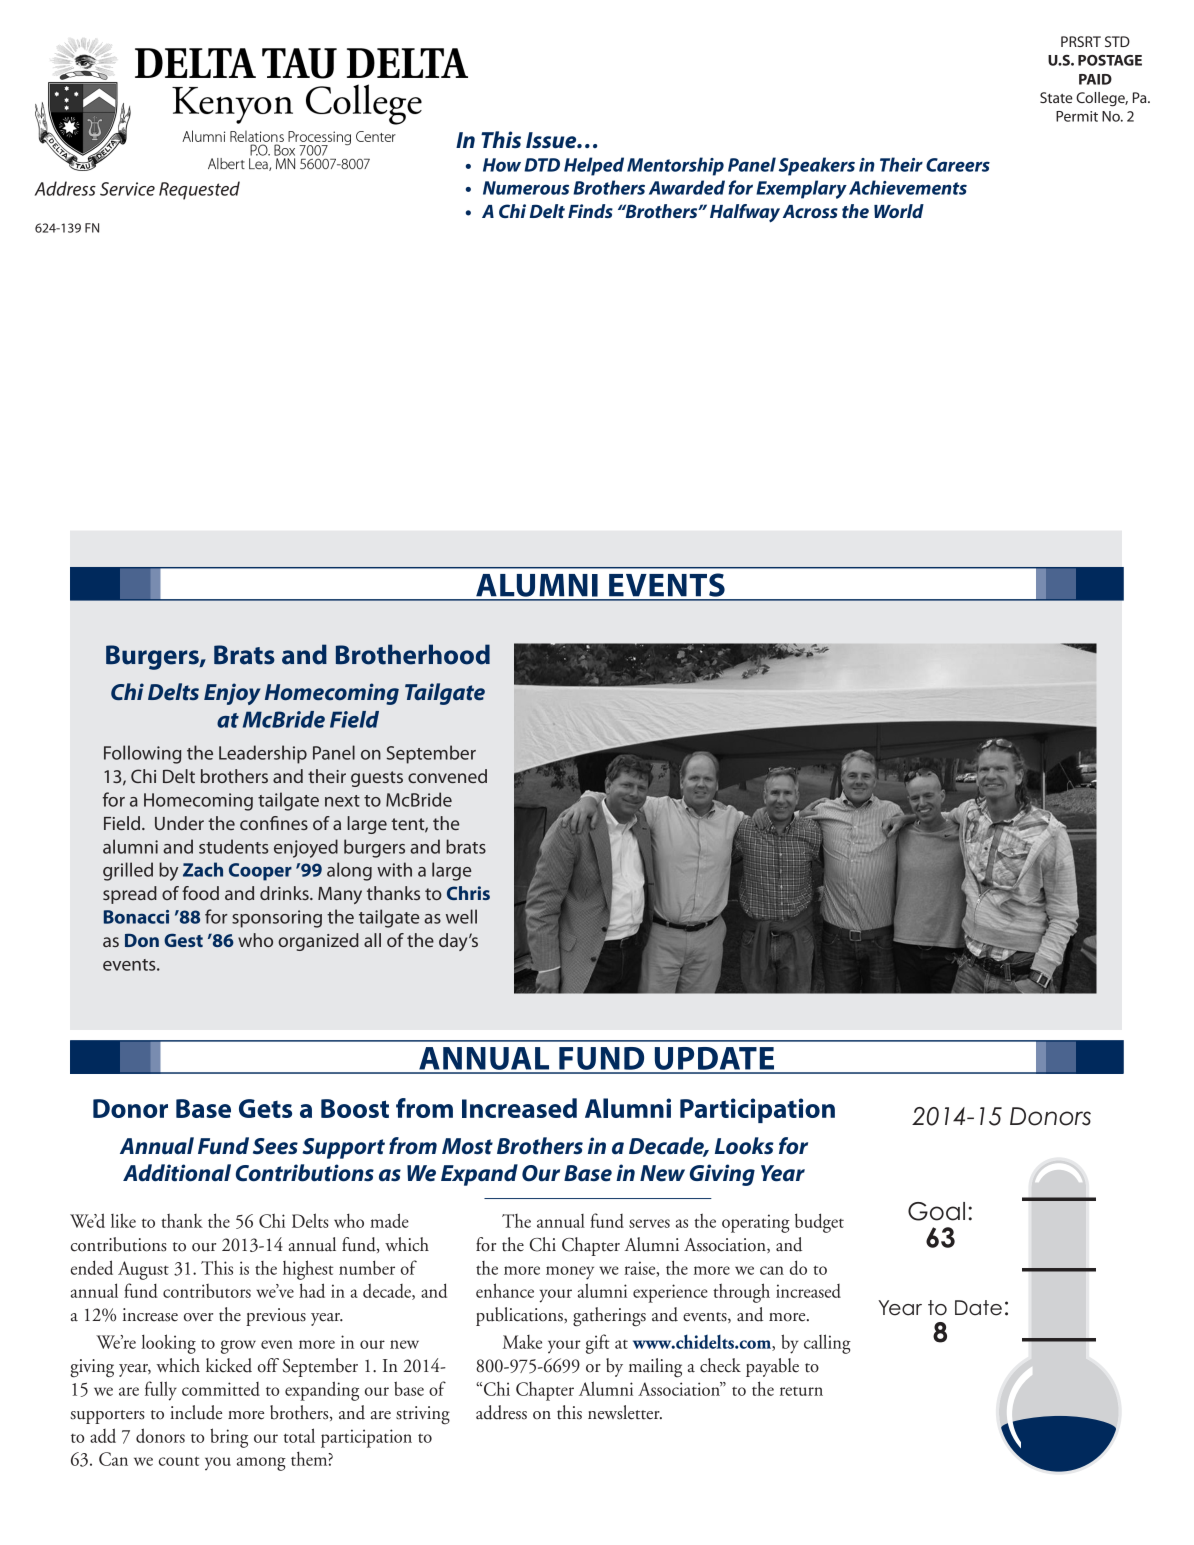 This screenshot has width=1194, height=1545. What do you see at coordinates (199, 190) in the screenshot?
I see `Requested` at bounding box center [199, 190].
